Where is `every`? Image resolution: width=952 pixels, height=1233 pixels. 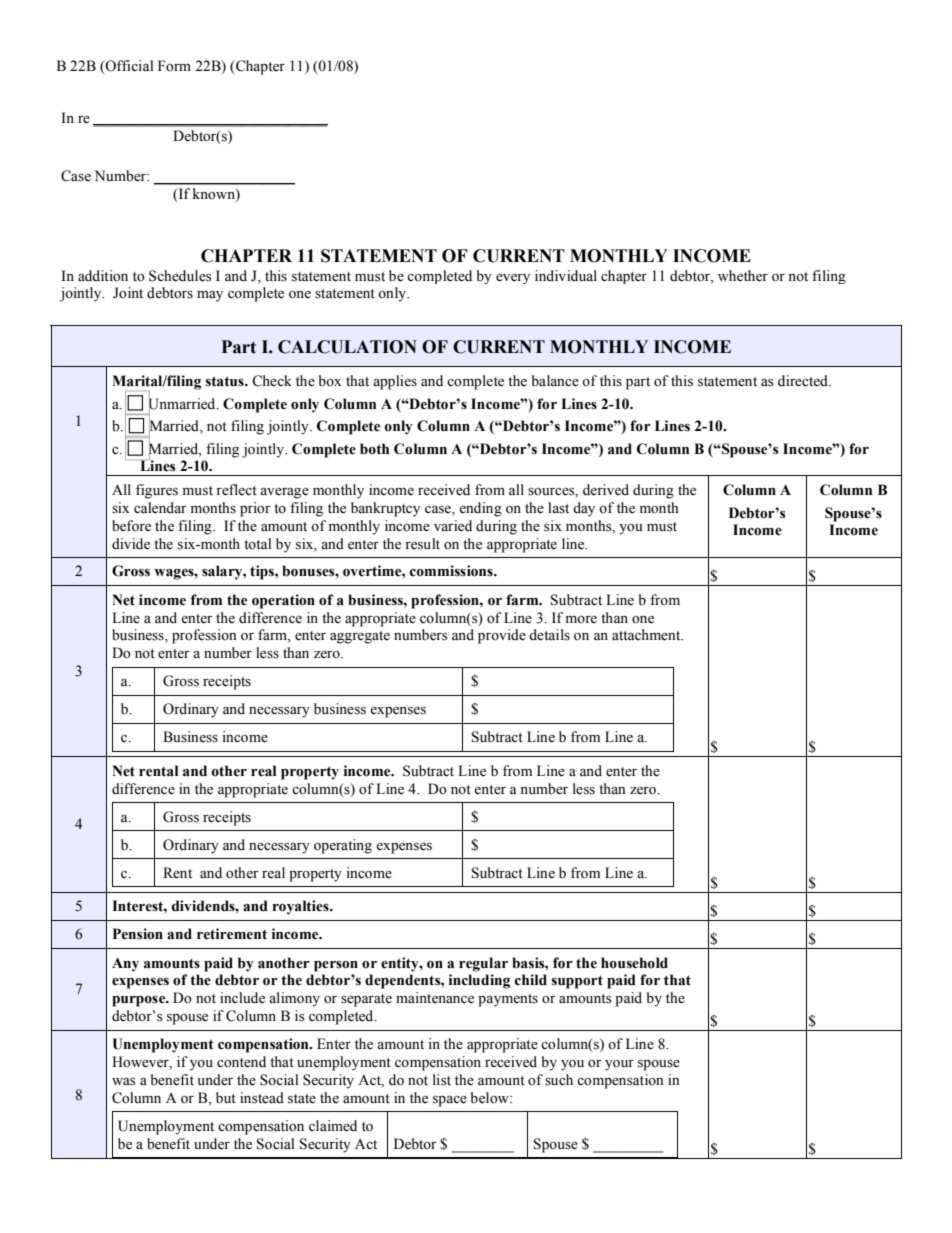
every is located at coordinates (513, 279).
